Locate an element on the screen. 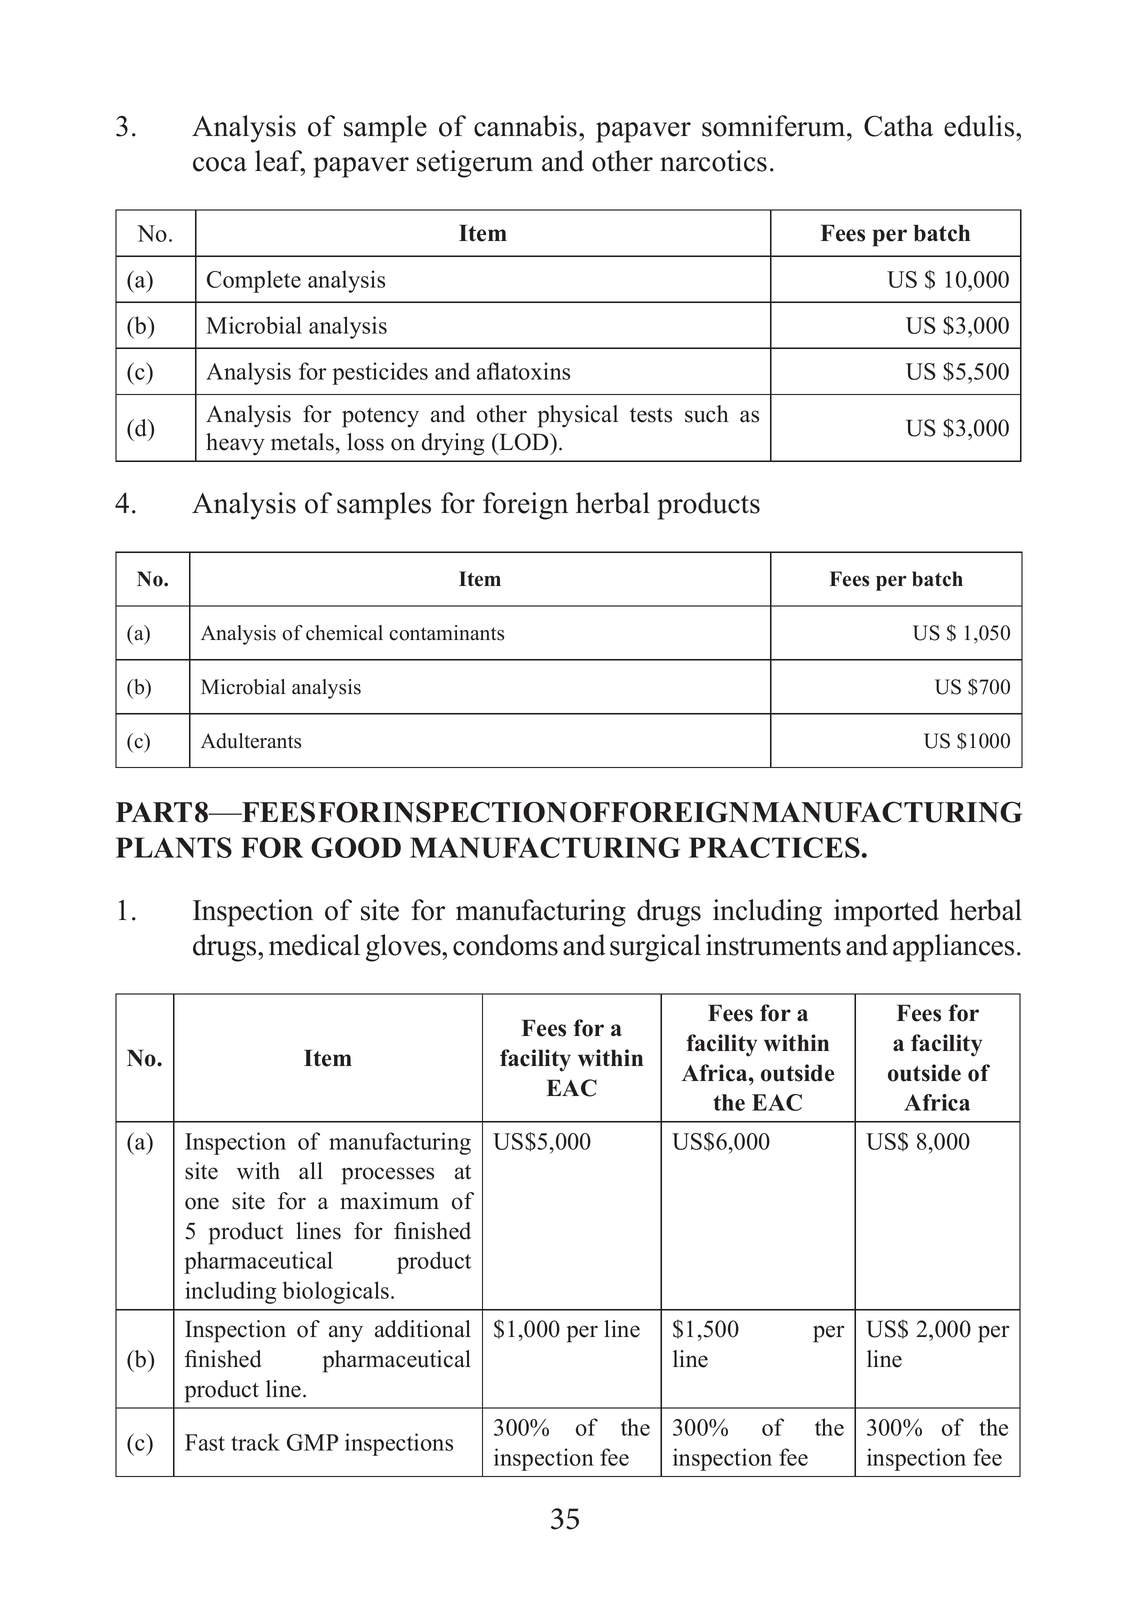 Image resolution: width=1138 pixels, height=1615 pixels. cannabis is located at coordinates (525, 126).
